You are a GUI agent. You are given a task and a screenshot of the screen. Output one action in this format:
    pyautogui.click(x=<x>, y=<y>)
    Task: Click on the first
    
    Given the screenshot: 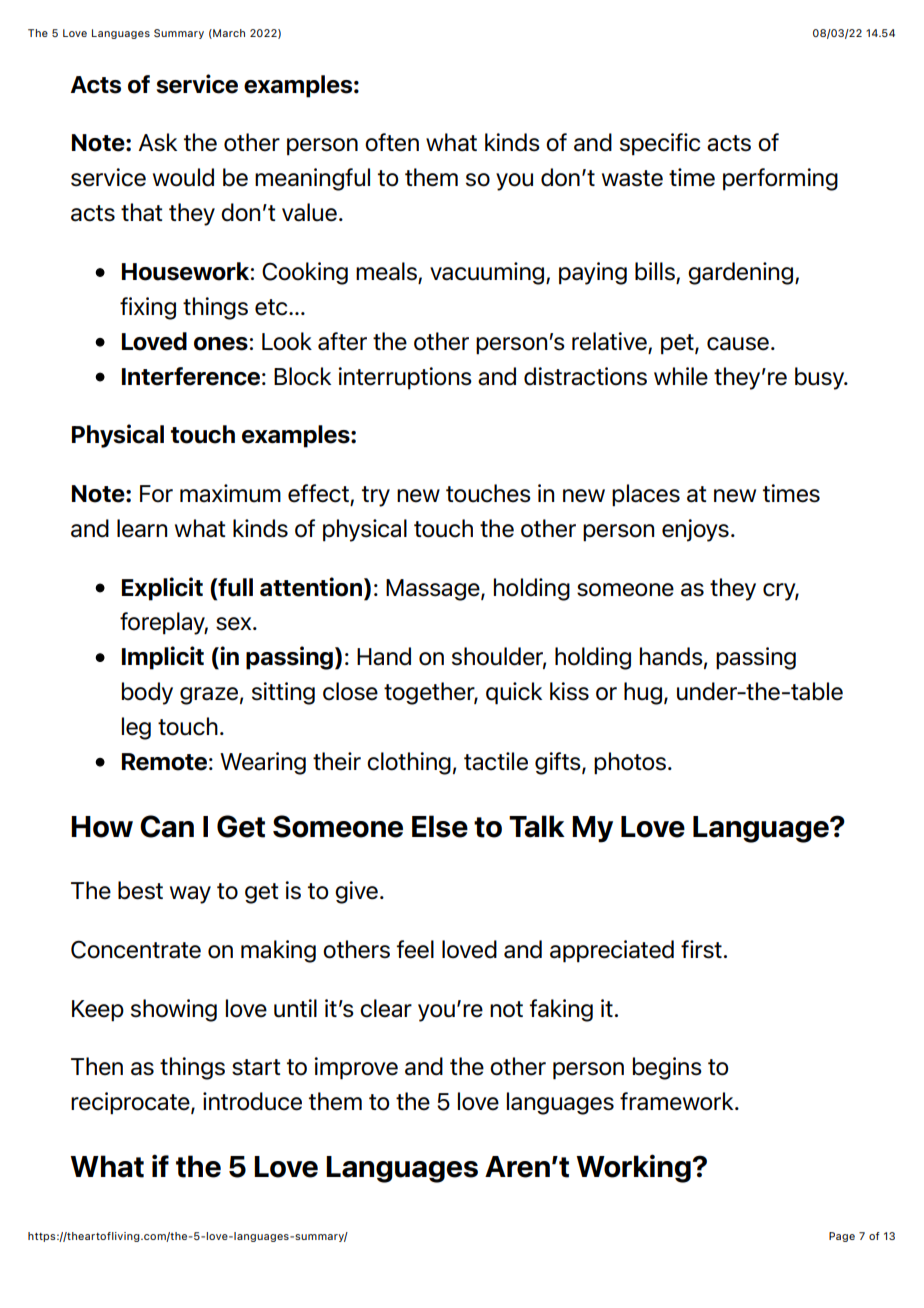 What is the action you would take?
    pyautogui.click(x=701, y=949)
